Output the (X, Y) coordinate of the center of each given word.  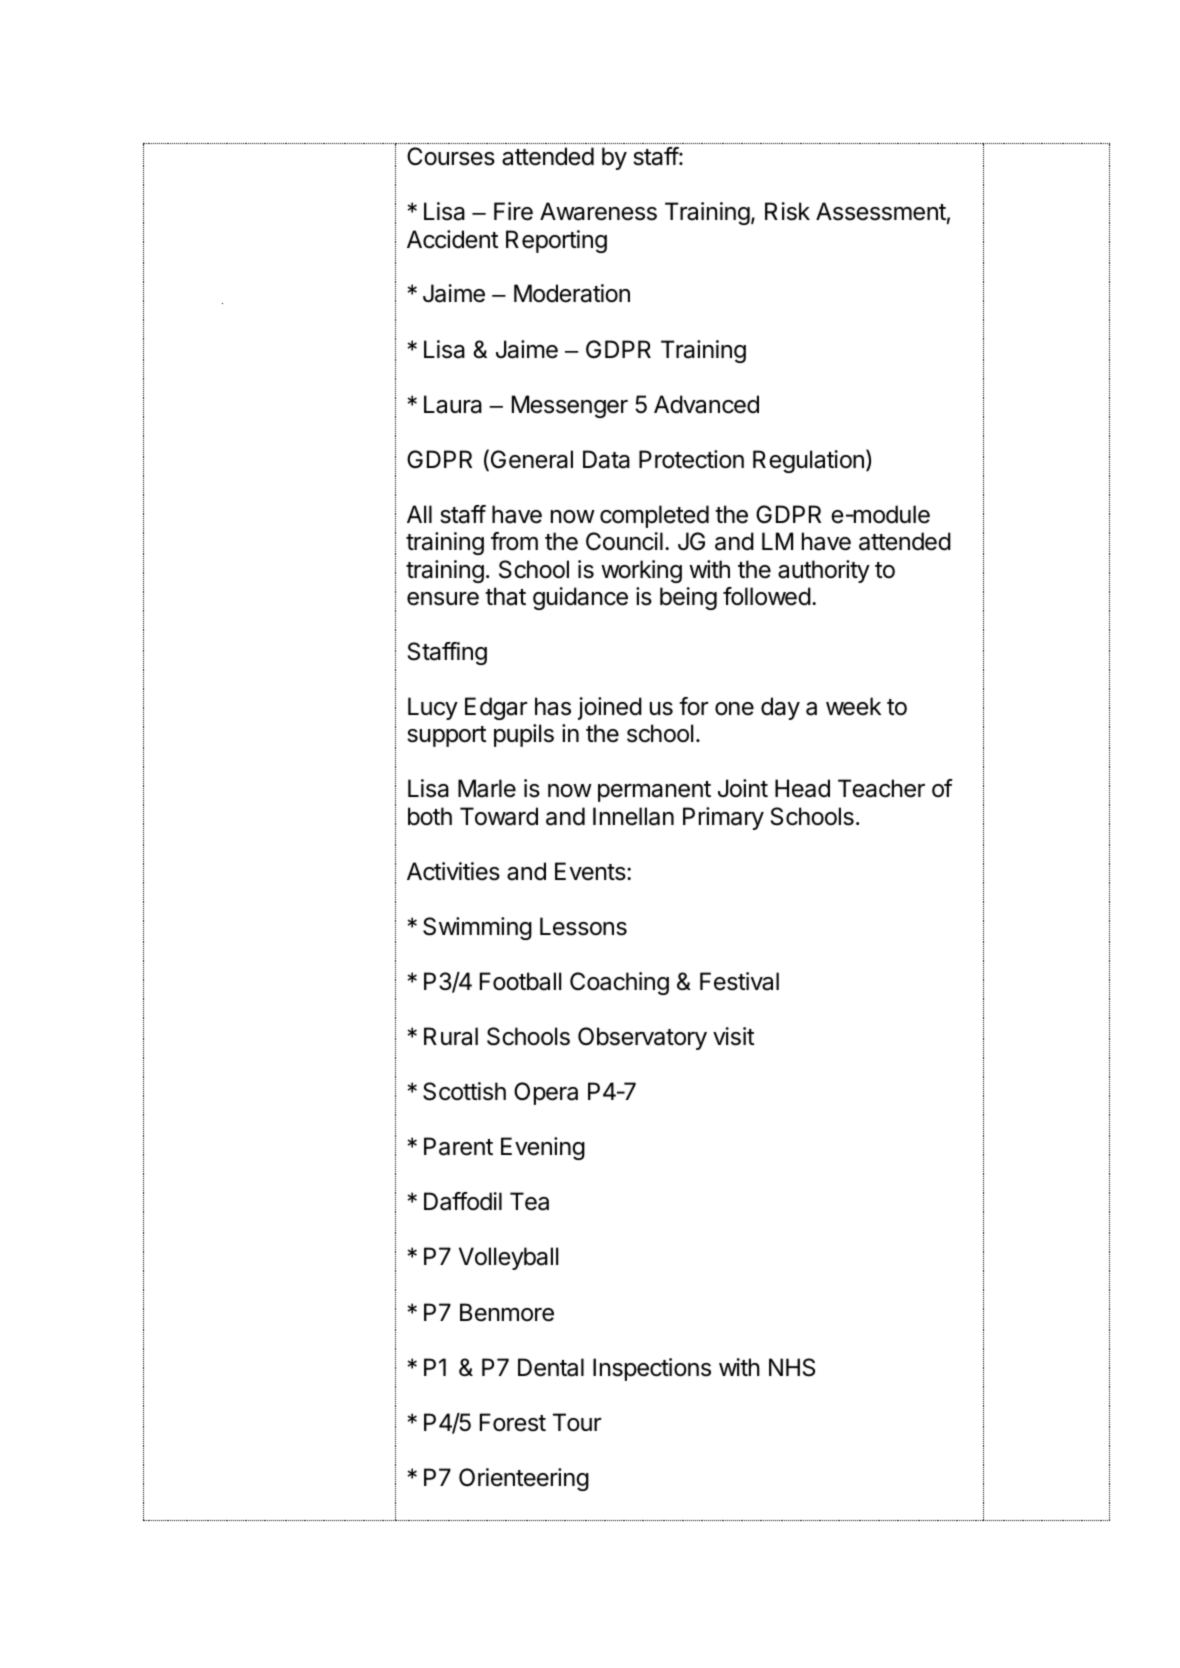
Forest (513, 1422)
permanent (654, 791)
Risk (787, 211)
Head (802, 788)
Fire (513, 211)
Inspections (652, 1369)
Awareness (598, 211)
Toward (499, 816)
